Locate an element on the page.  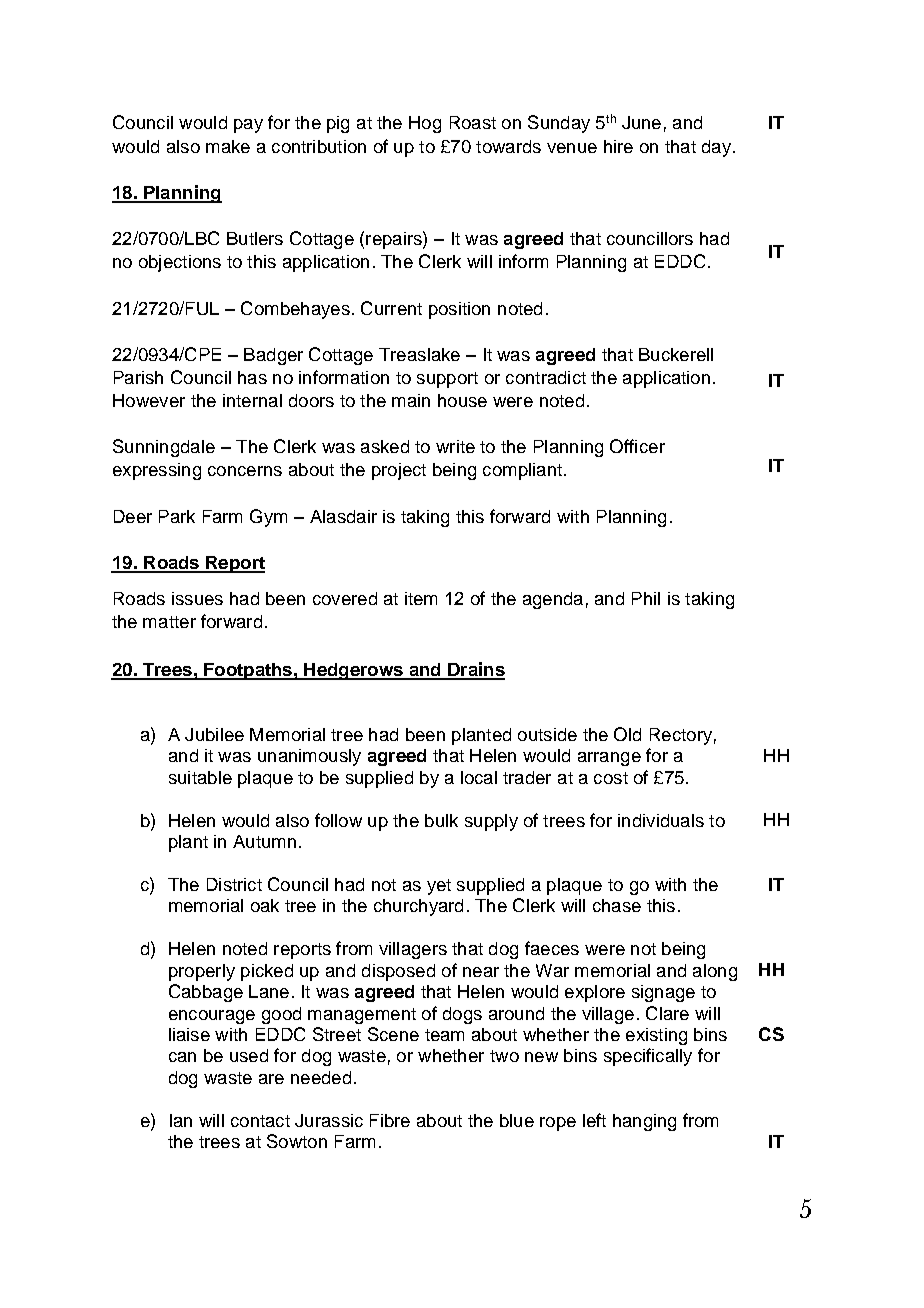
item is located at coordinates (421, 598).
